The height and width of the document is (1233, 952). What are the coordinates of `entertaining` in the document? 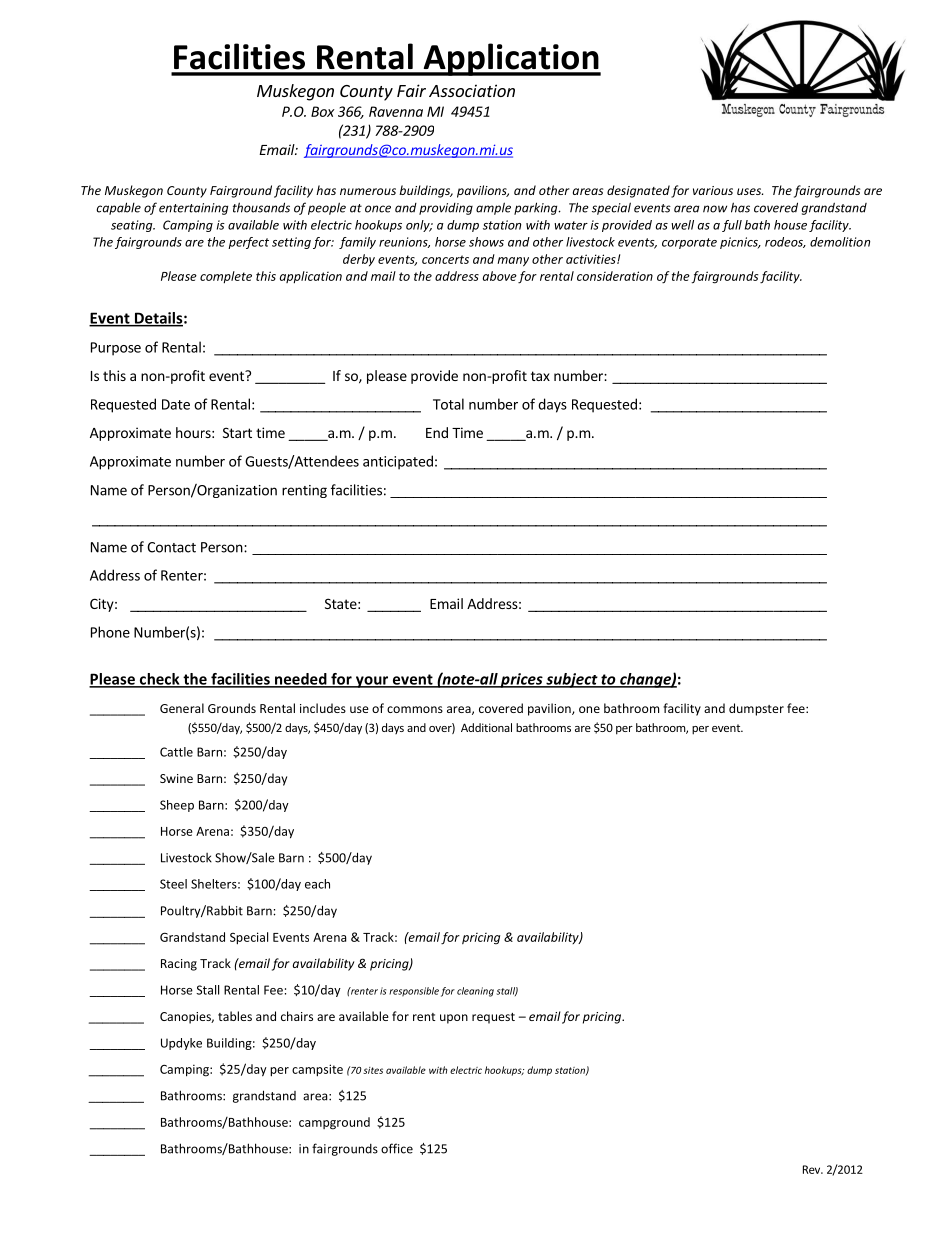 It's located at (193, 209).
